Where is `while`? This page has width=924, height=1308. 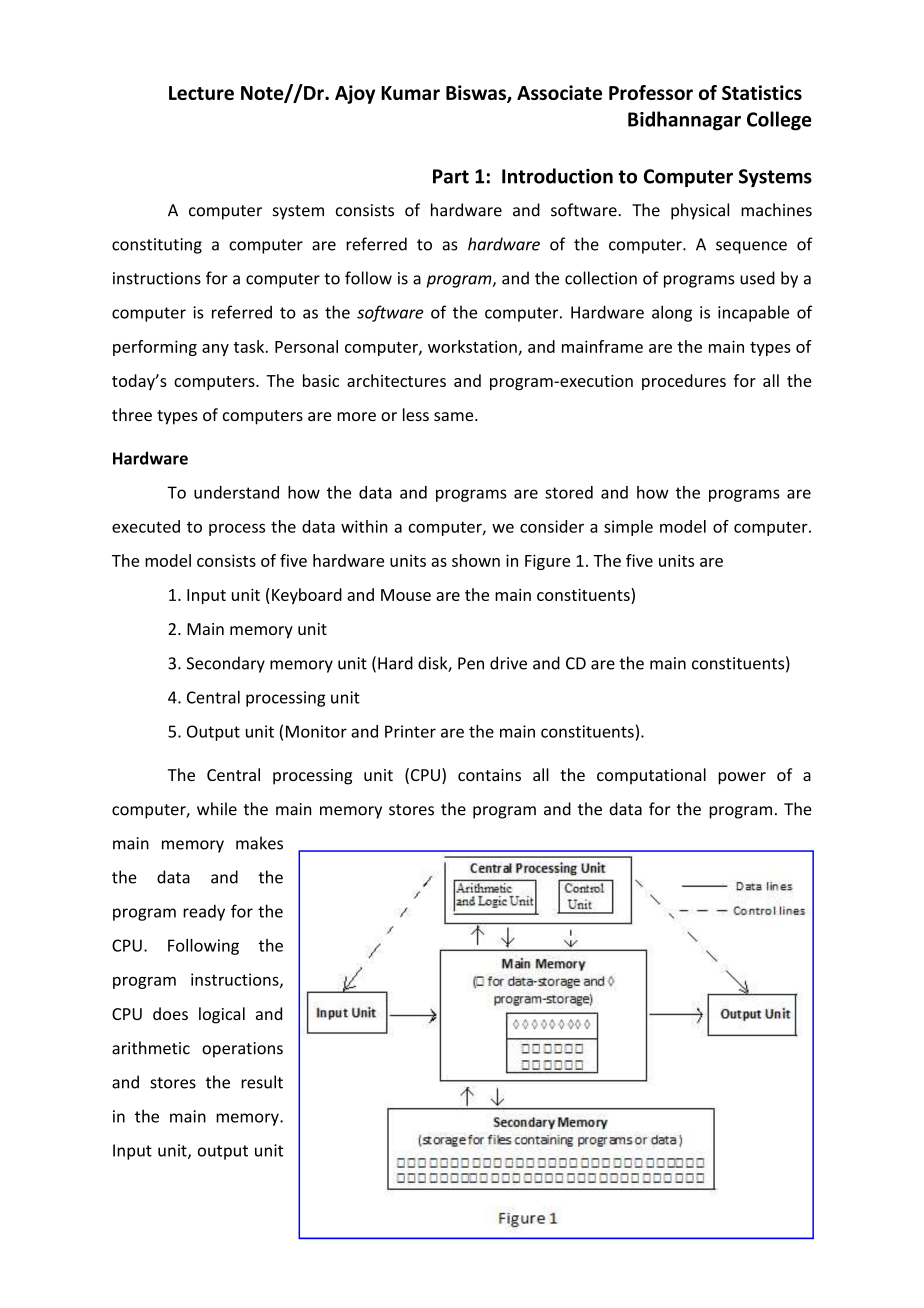 while is located at coordinates (217, 809).
